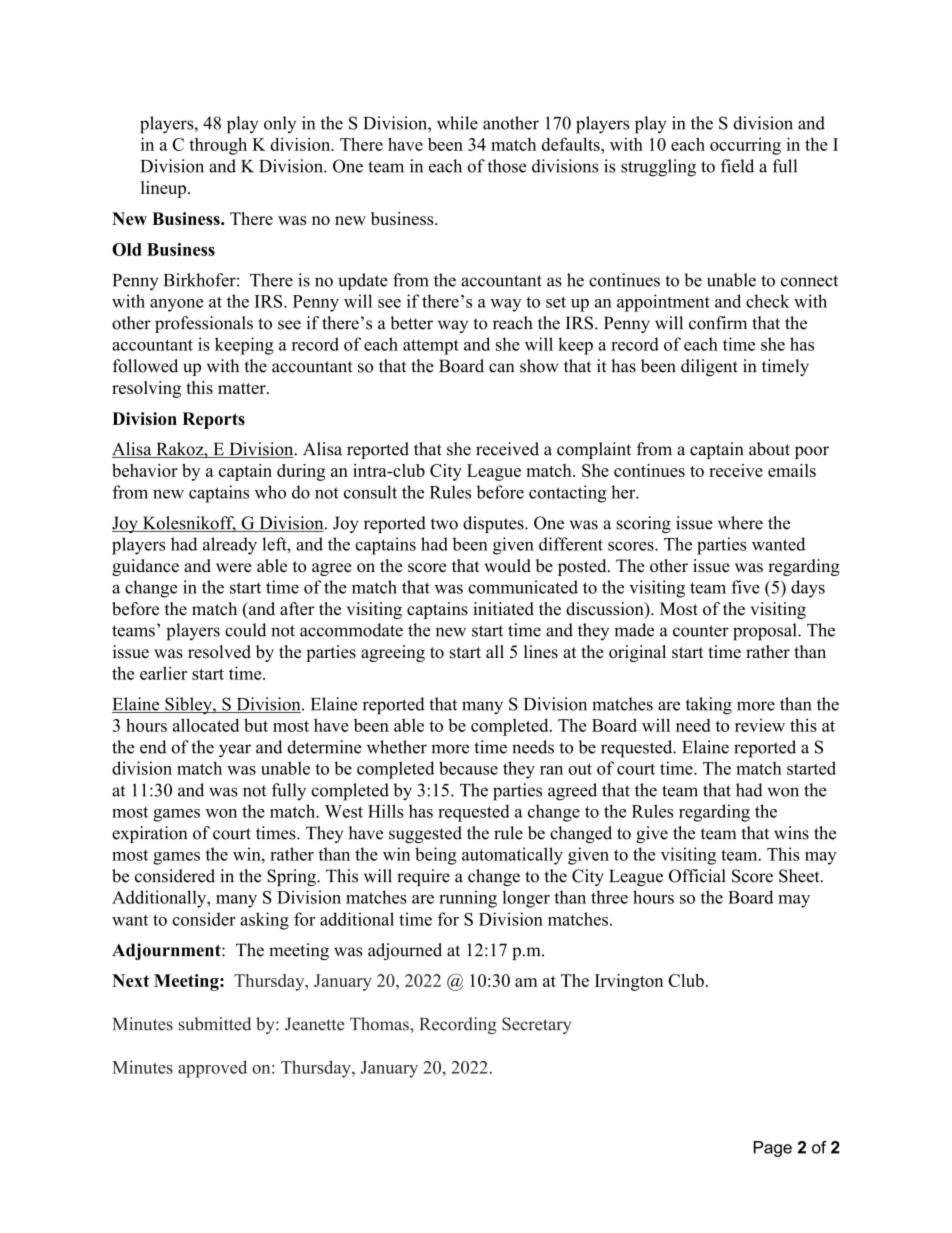 This page has width=952, height=1233. What do you see at coordinates (468, 768) in the page?
I see `because` at bounding box center [468, 768].
